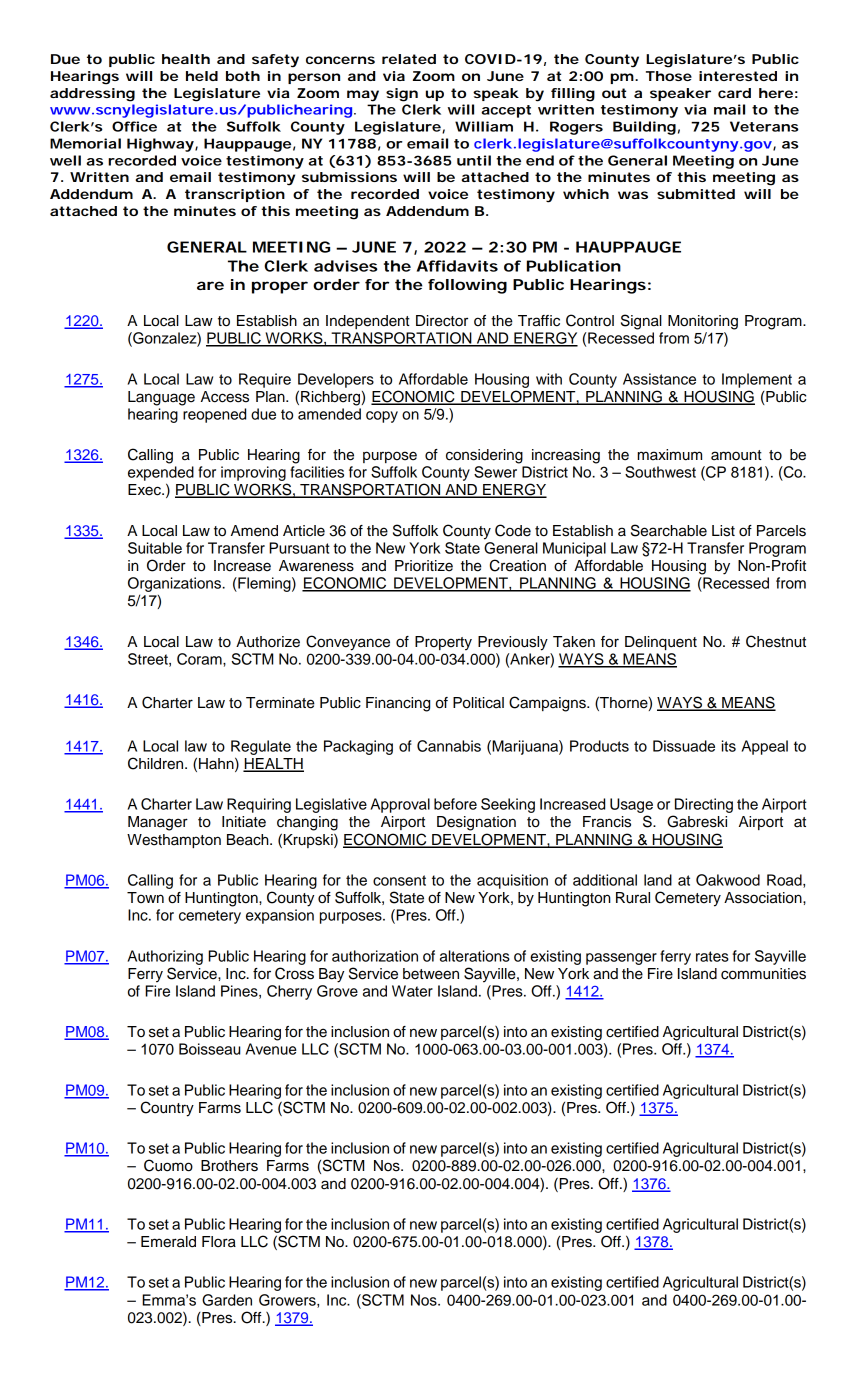 This screenshot has width=849, height=1400. What do you see at coordinates (669, 76) in the screenshot?
I see `Those` at bounding box center [669, 76].
